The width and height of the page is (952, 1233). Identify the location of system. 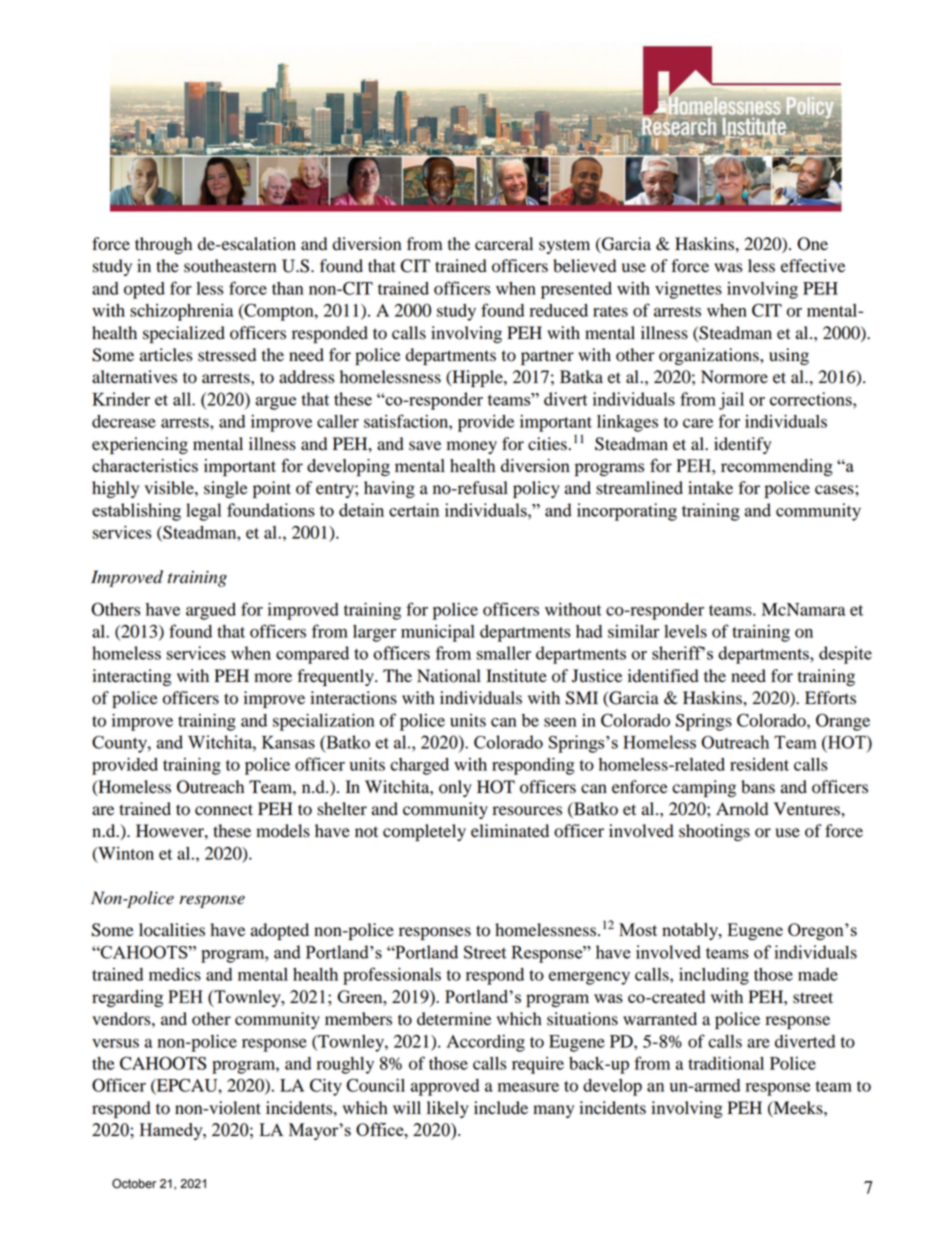
(564, 246).
